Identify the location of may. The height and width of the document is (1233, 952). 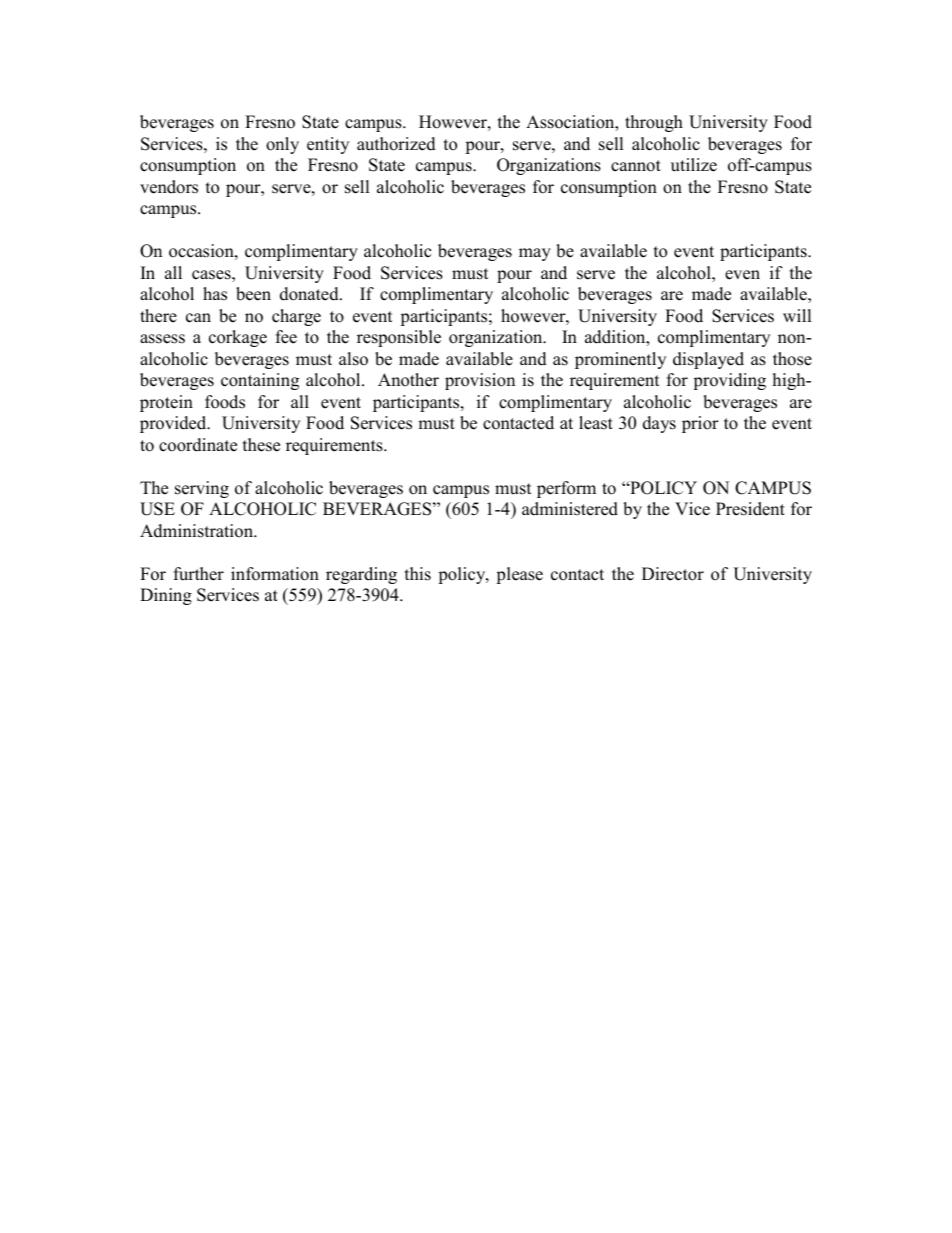
(535, 254).
